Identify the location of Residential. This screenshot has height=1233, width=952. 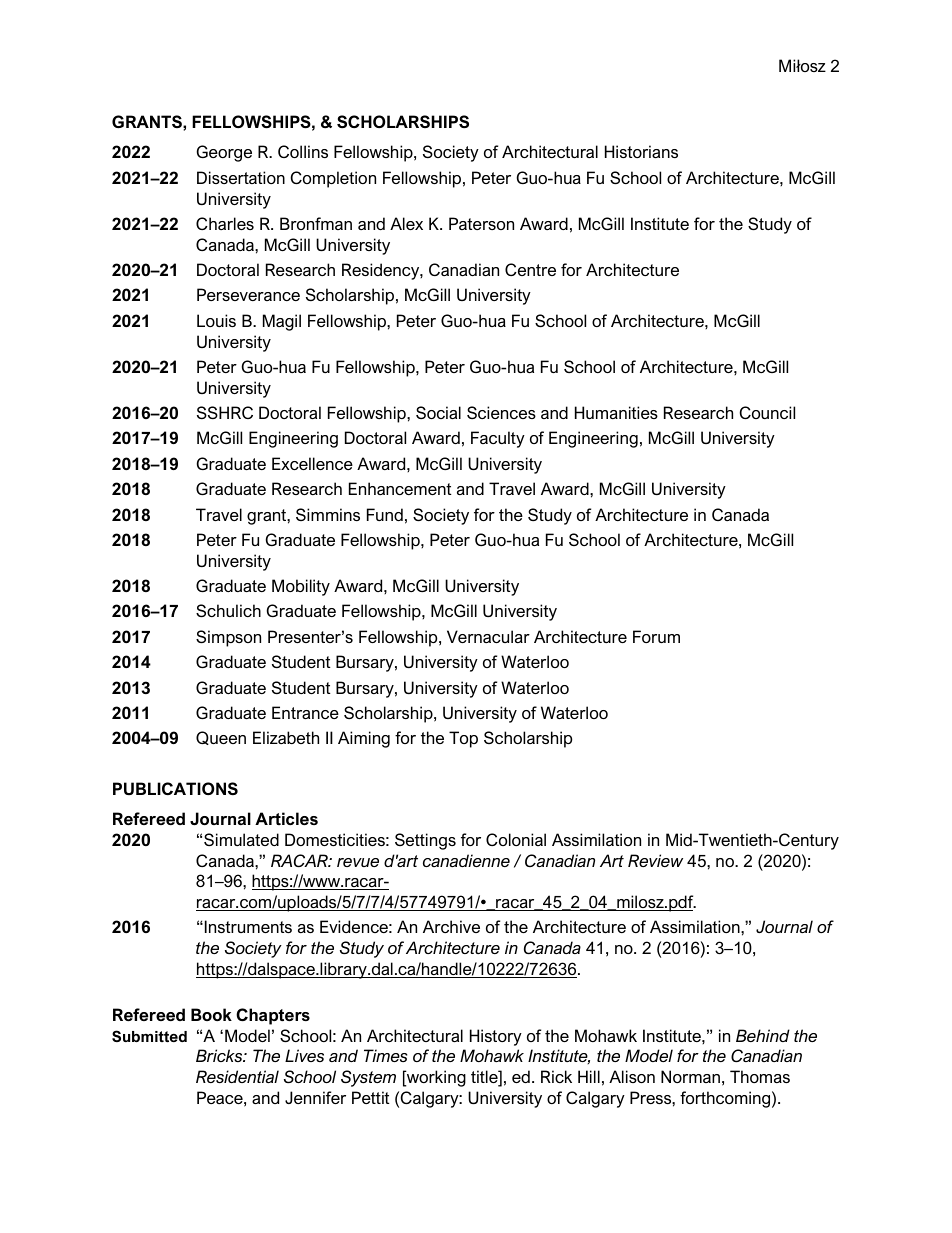
(237, 1076).
